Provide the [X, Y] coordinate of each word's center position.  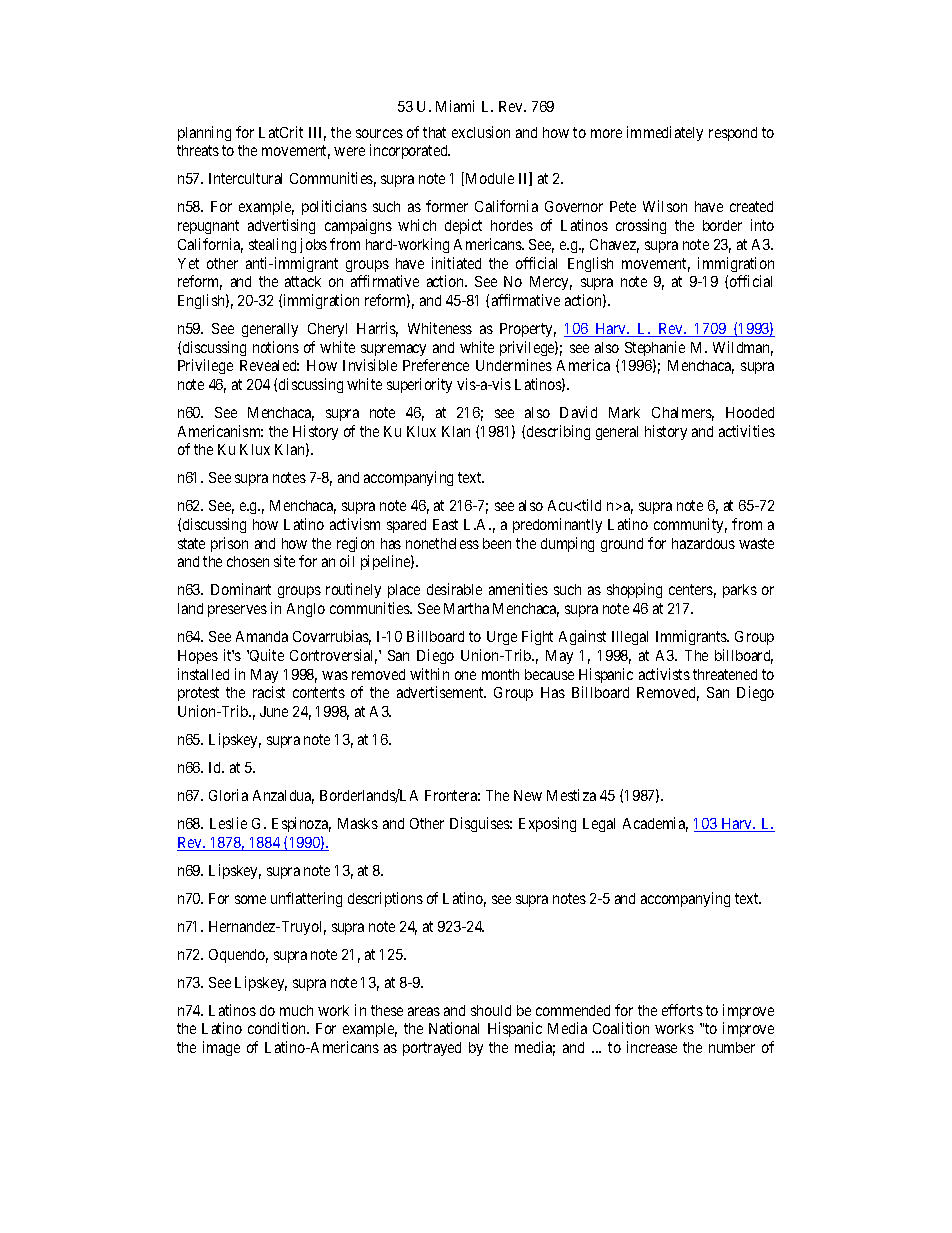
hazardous [703, 543]
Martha [466, 608]
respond [733, 134]
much [296, 1010]
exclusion [481, 132]
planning [204, 133]
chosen [248, 561]
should [491, 1010]
